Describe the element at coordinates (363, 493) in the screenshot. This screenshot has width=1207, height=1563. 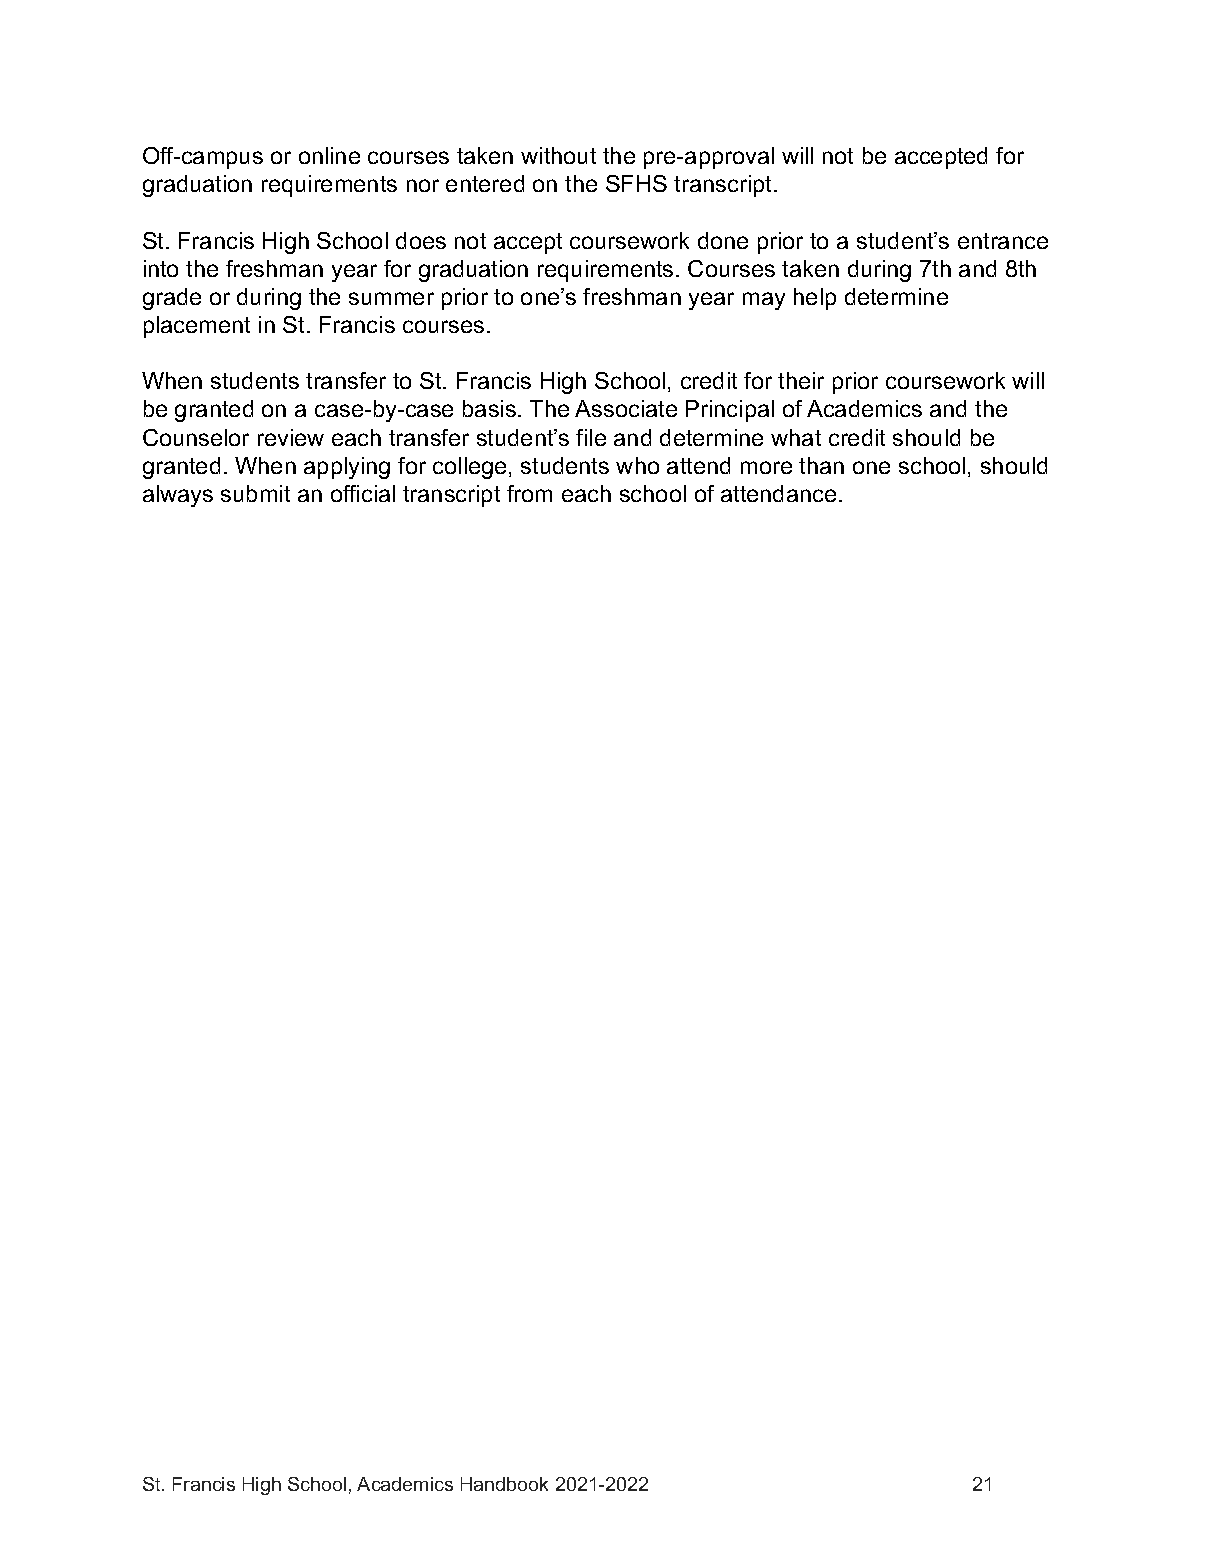
I see `official` at that location.
